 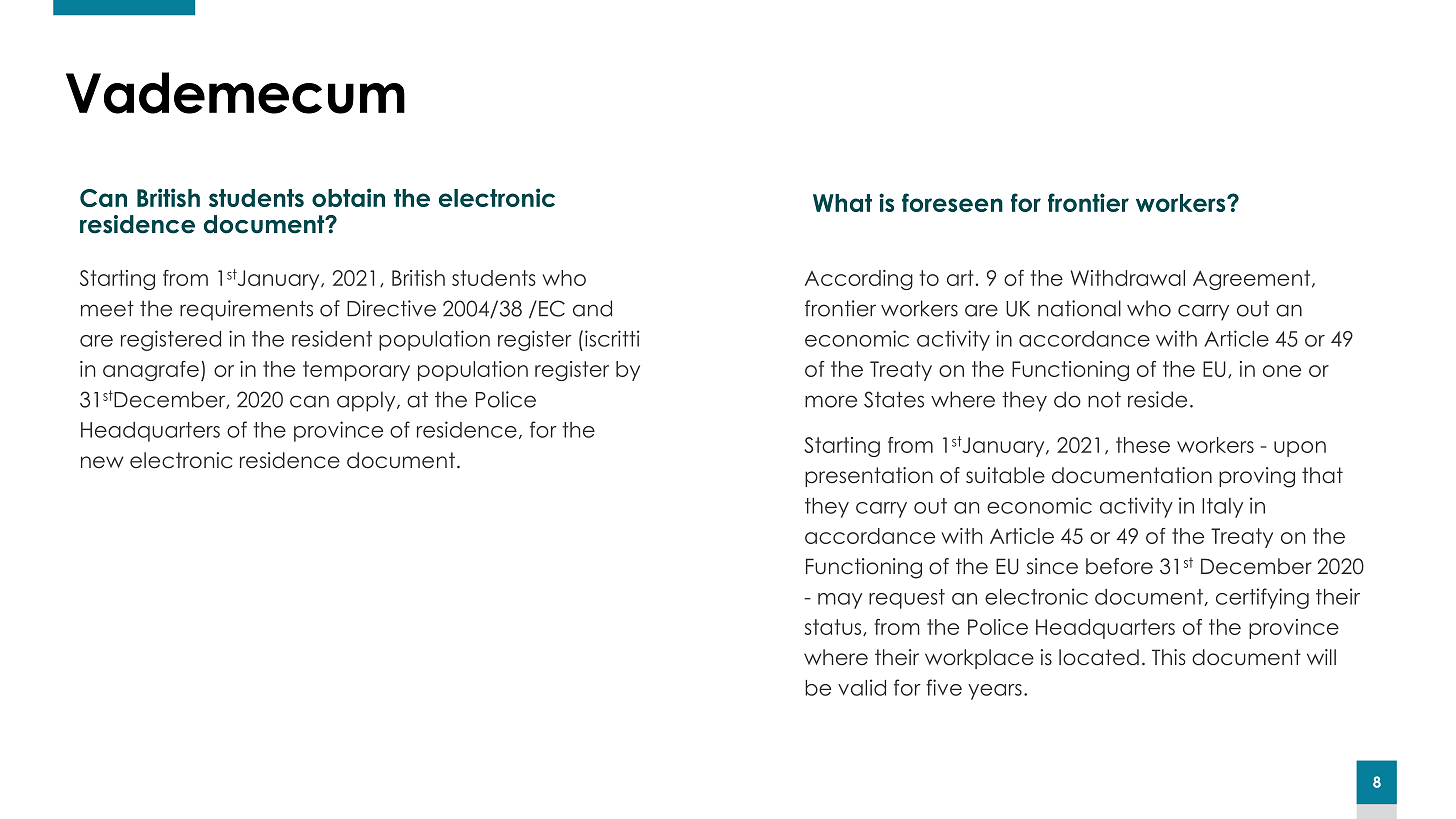 What do you see at coordinates (246, 310) in the screenshot?
I see `requirements` at bounding box center [246, 310].
